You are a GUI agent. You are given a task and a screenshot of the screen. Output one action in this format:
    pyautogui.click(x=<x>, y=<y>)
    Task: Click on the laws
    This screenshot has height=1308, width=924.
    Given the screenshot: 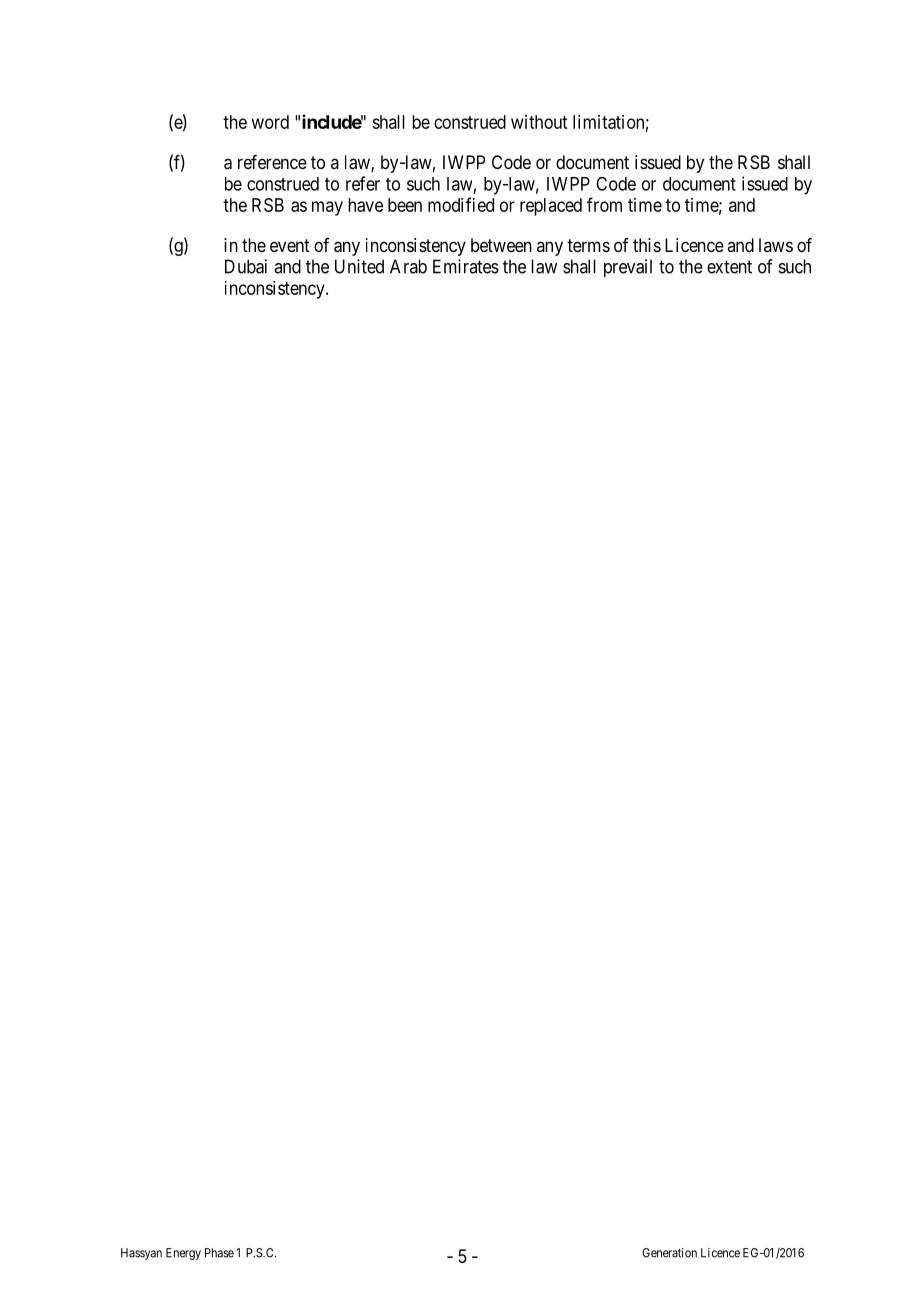 What is the action you would take?
    pyautogui.click(x=776, y=245)
